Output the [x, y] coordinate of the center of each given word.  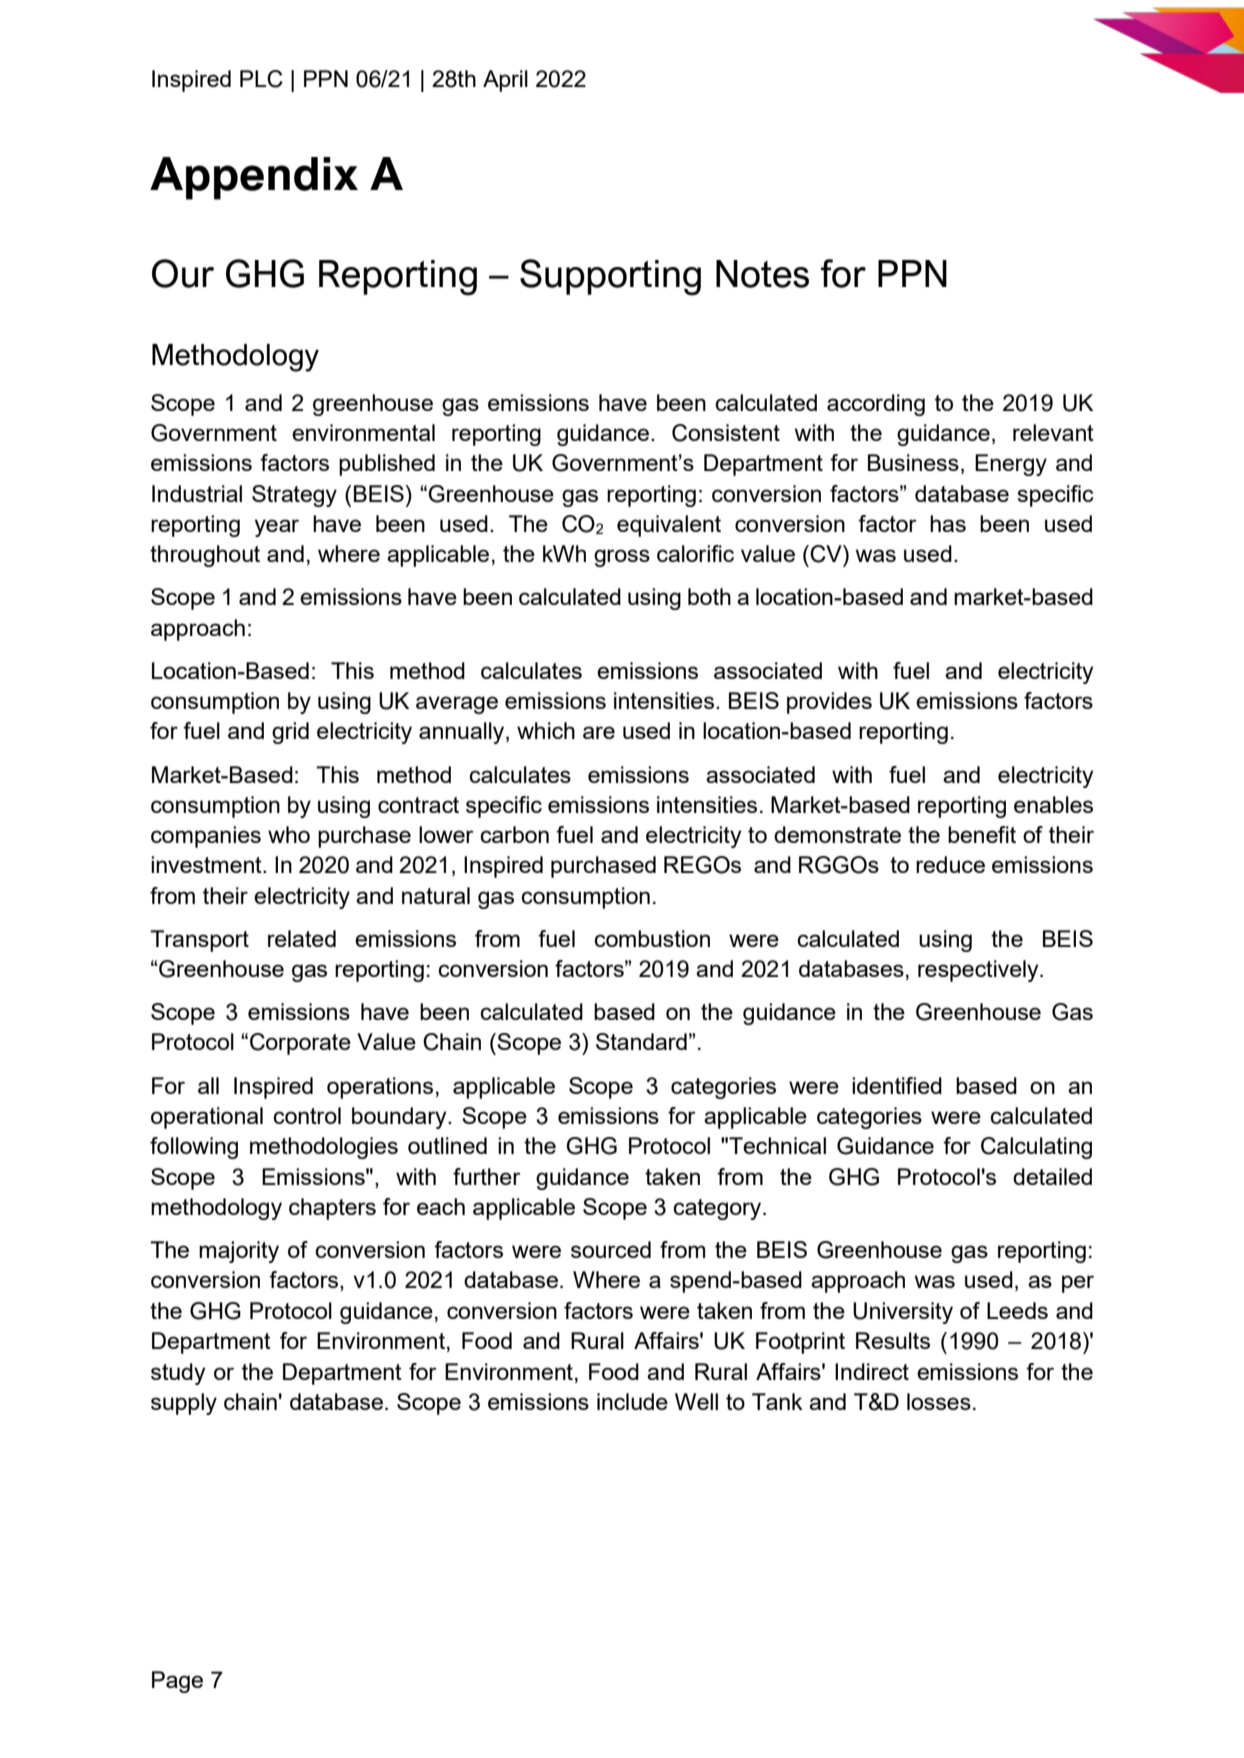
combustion [652, 938]
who [289, 834]
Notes [762, 274]
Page [177, 1682]
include [632, 1401]
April [505, 81]
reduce [950, 864]
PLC [261, 79]
